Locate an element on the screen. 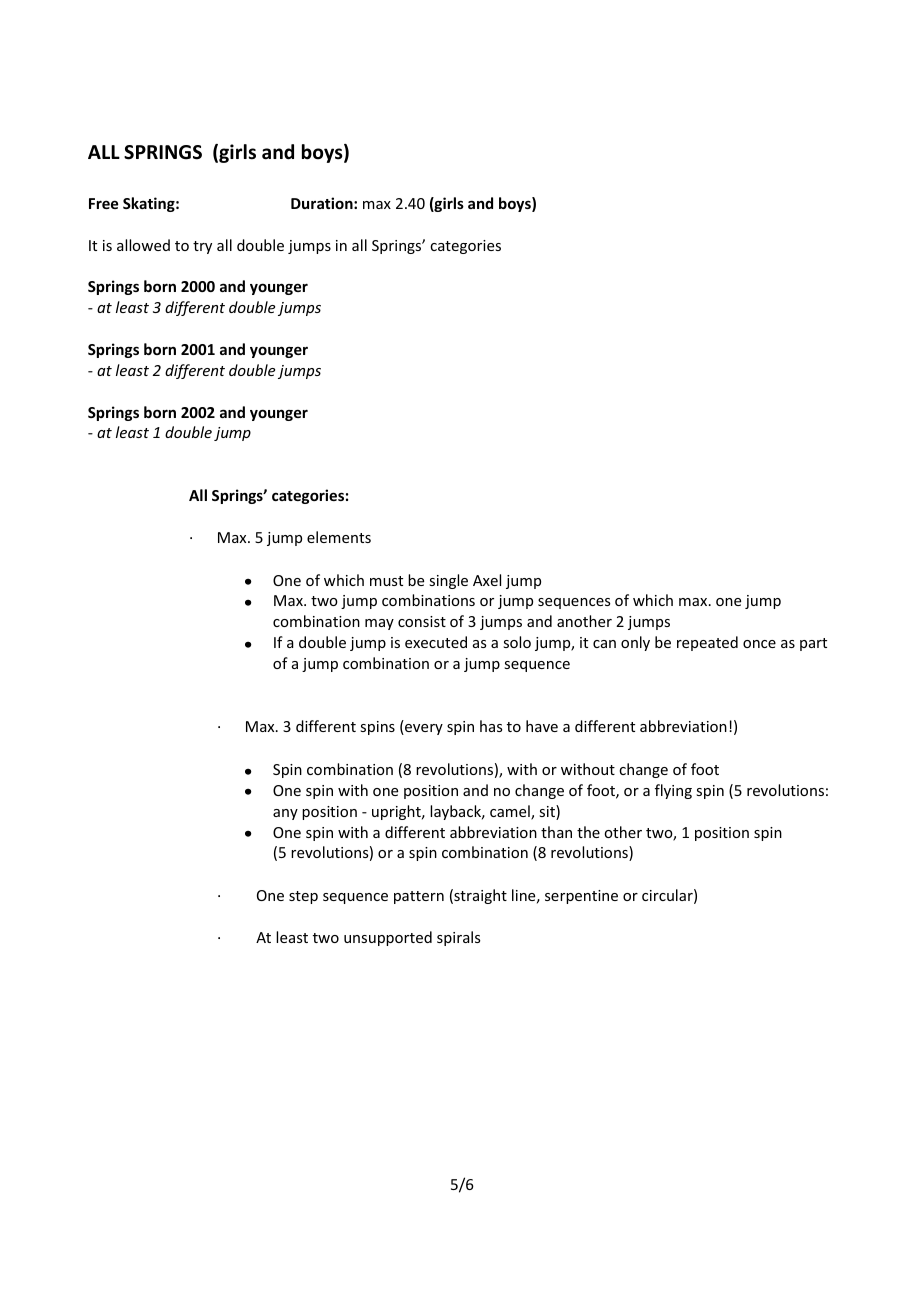  has is located at coordinates (491, 726).
